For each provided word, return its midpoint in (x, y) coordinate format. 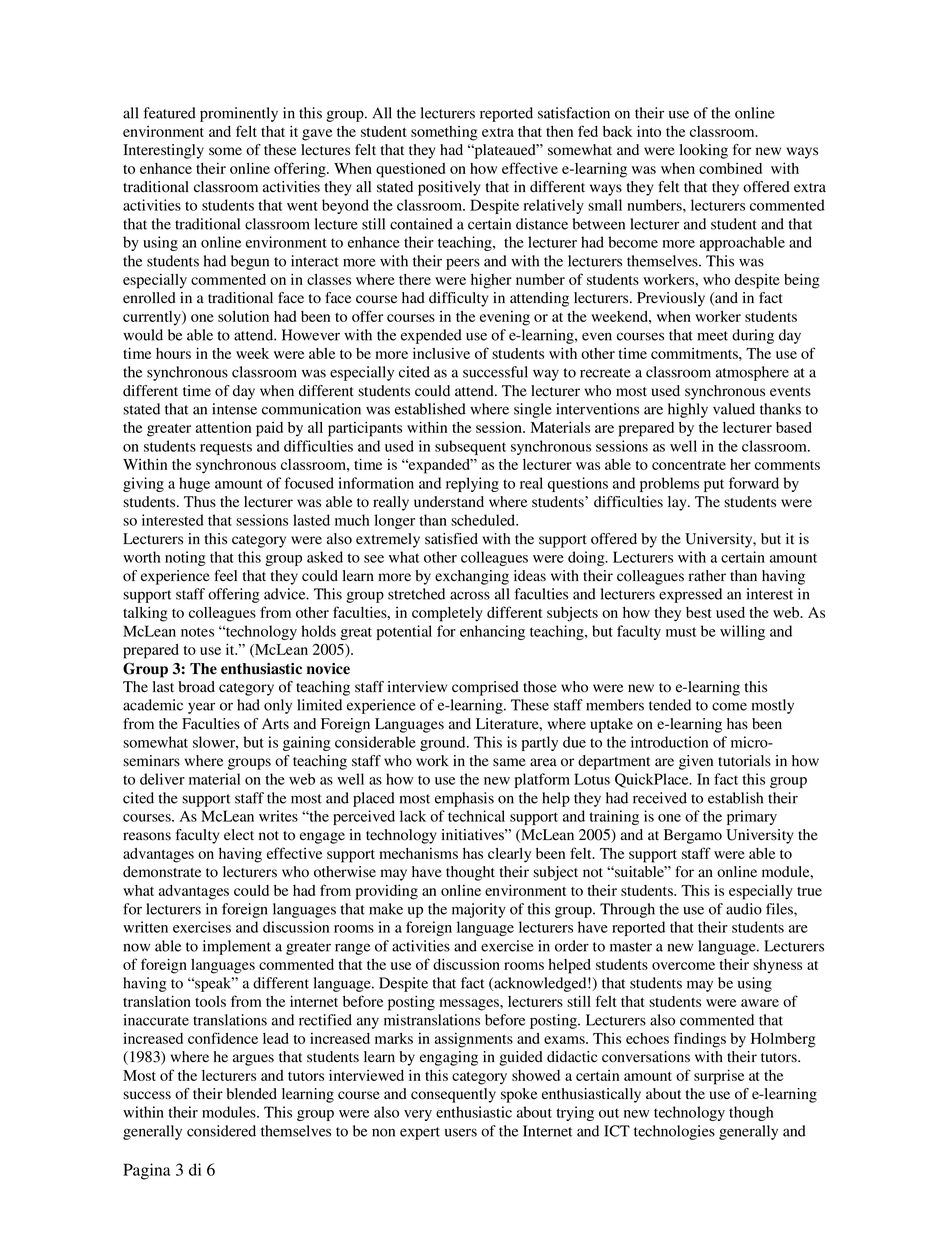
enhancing (492, 632)
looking (703, 151)
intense (234, 409)
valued (734, 409)
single (533, 410)
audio (744, 909)
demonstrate (162, 872)
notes (197, 632)
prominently (239, 114)
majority (479, 910)
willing (742, 632)
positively (449, 188)
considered (221, 1131)
